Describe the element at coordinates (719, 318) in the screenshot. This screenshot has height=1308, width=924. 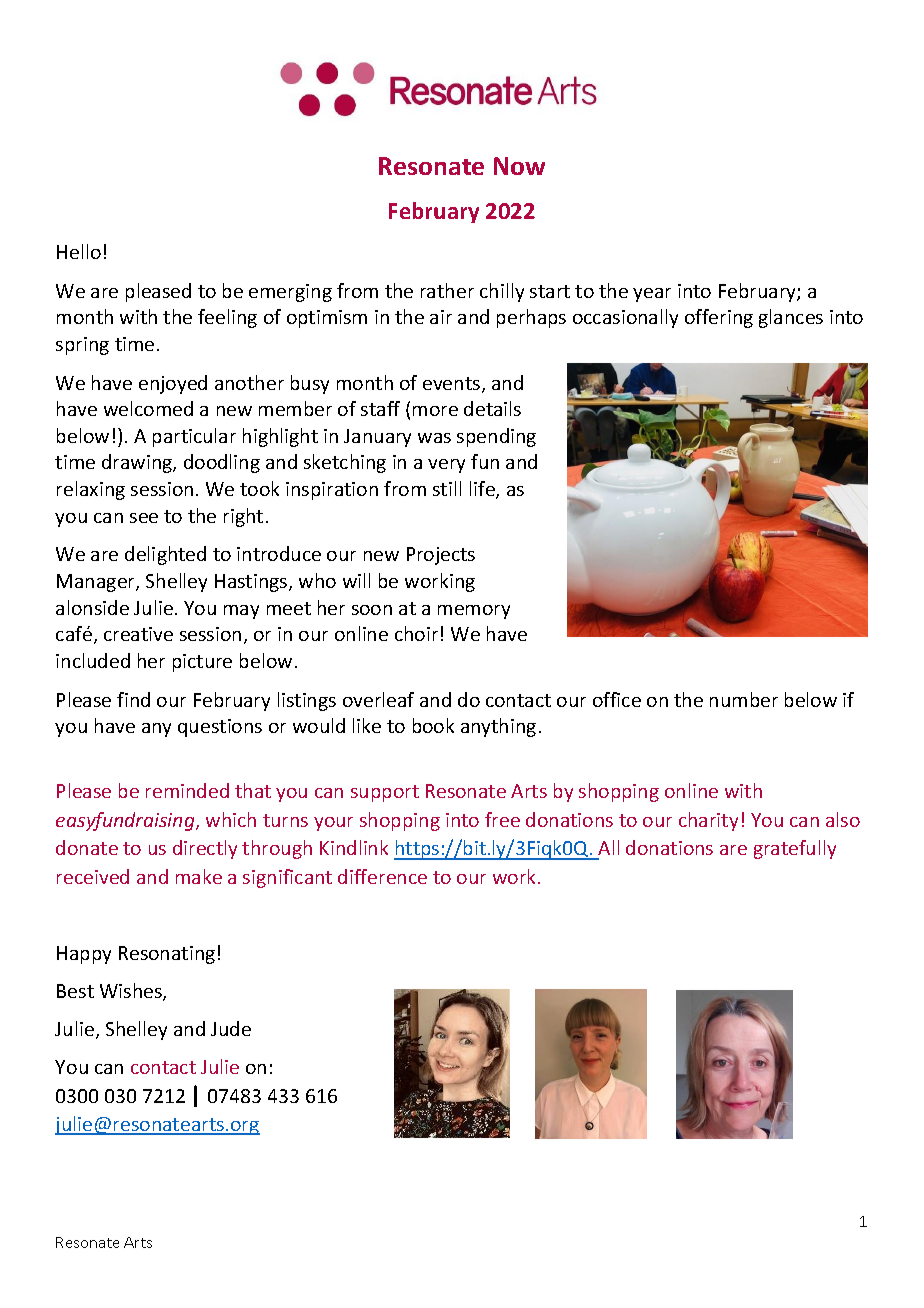
I see `offering` at that location.
